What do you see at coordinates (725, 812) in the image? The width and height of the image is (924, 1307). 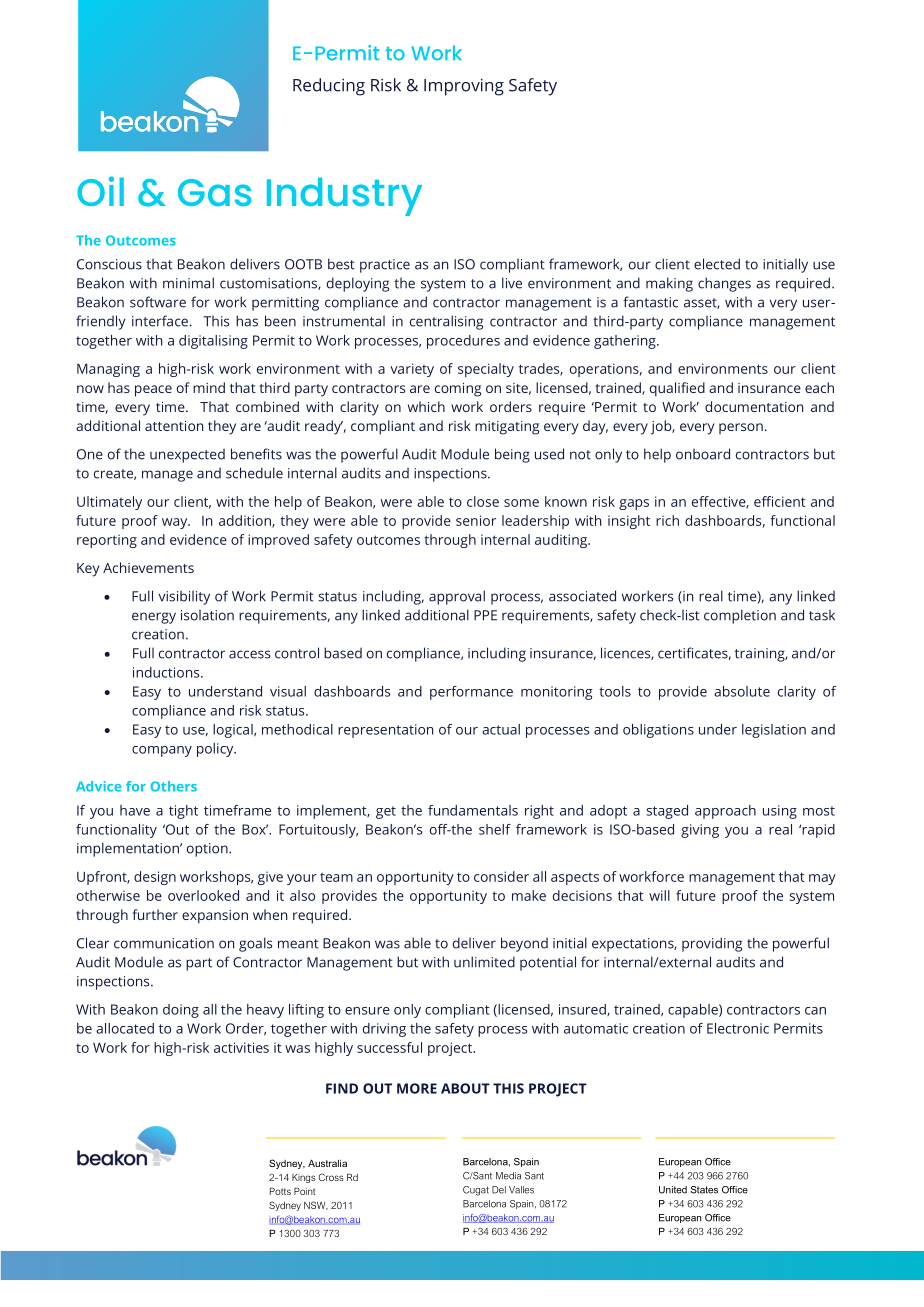 I see `approach` at bounding box center [725, 812].
